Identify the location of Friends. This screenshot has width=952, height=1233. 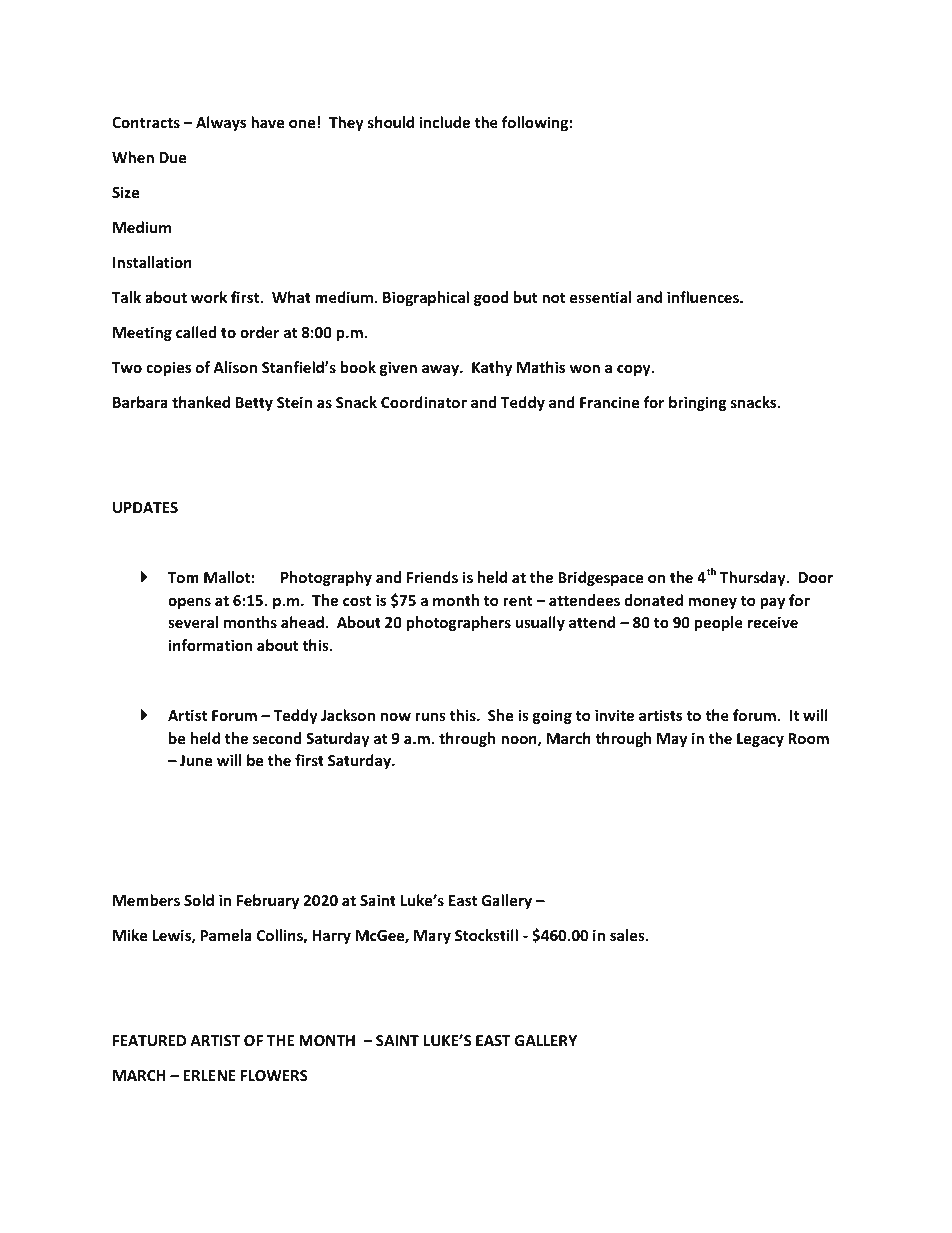
(432, 577).
